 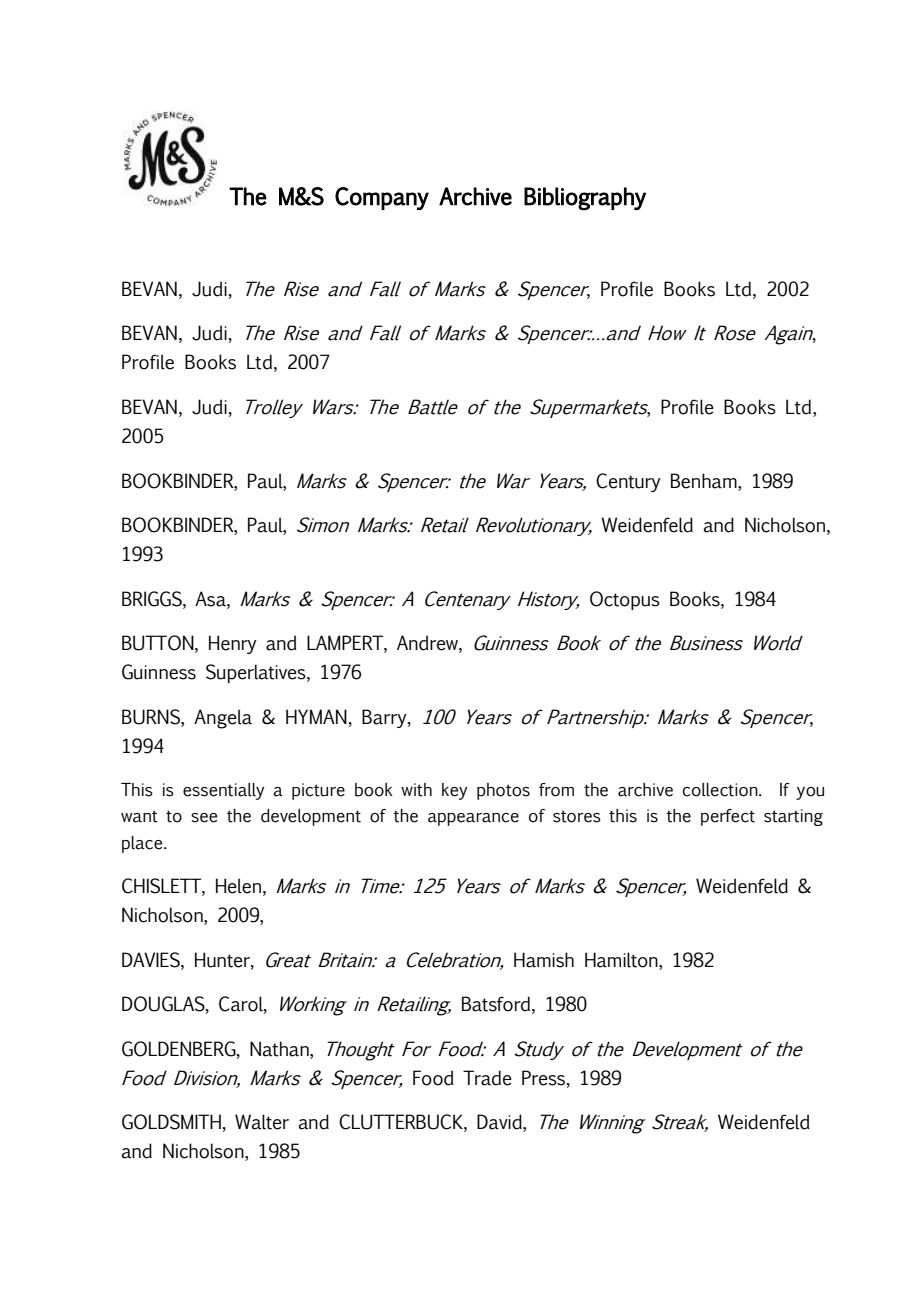 What do you see at coordinates (585, 198) in the page?
I see `Bibliography` at bounding box center [585, 198].
